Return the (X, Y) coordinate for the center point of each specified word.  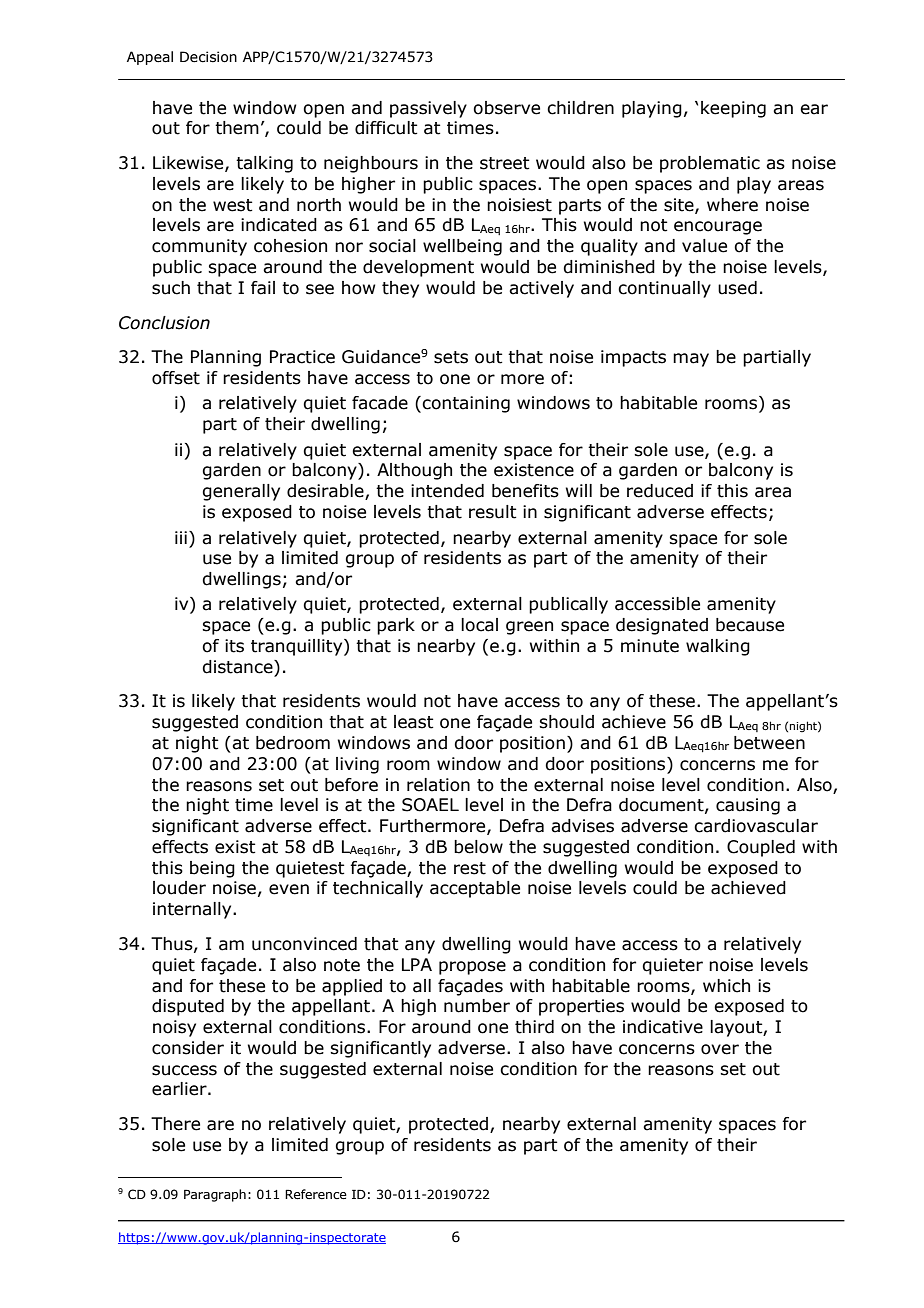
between (769, 743)
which (726, 986)
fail (263, 288)
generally (241, 492)
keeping (733, 109)
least (414, 722)
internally (193, 910)
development (418, 268)
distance (238, 667)
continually (664, 289)
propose (472, 968)
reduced (660, 491)
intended (447, 491)
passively (428, 109)
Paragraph (215, 1195)
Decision (208, 57)
